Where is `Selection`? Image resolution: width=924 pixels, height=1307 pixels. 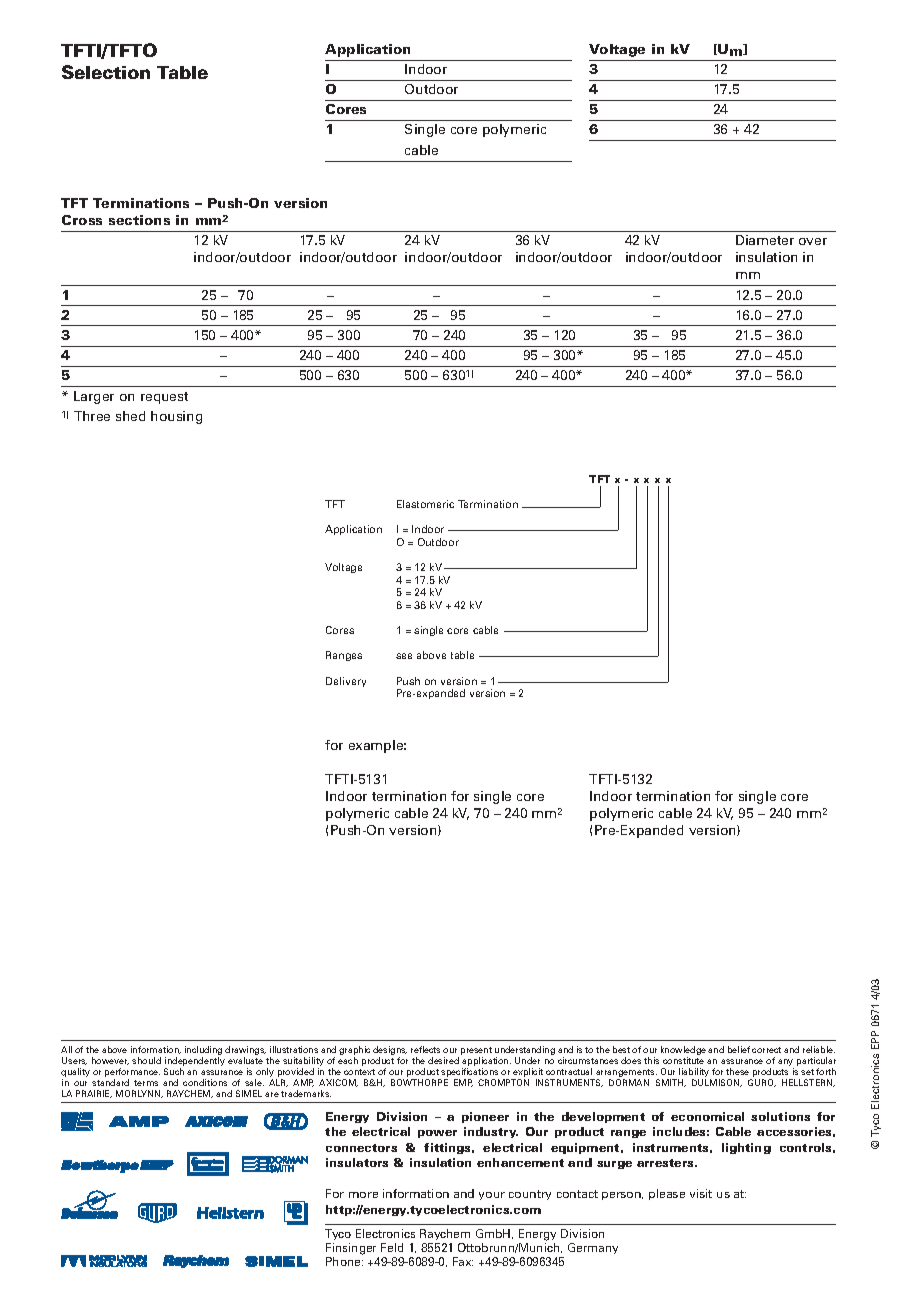 Selection is located at coordinates (106, 72).
